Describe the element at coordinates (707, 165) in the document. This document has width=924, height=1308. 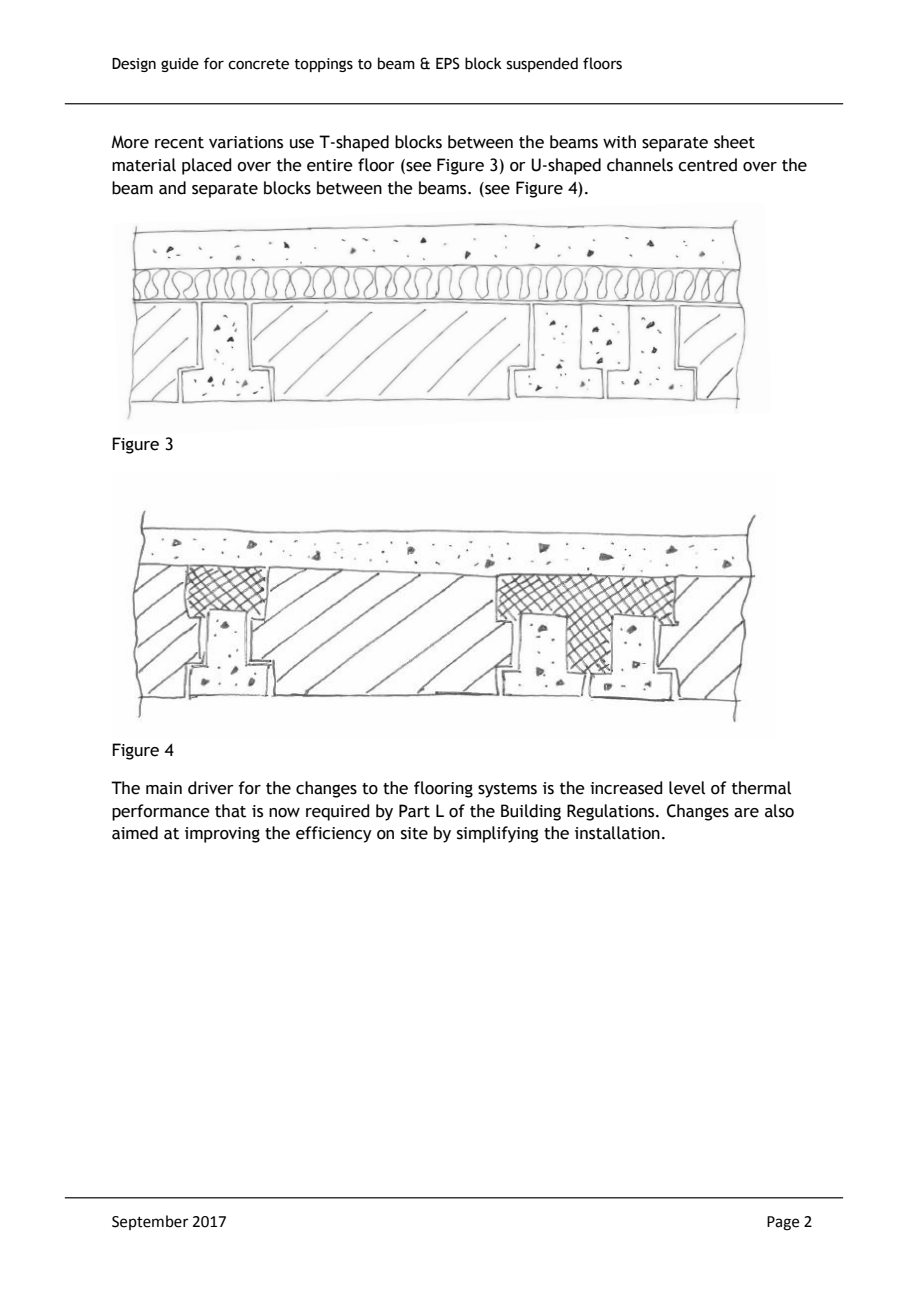
I see `centred` at that location.
